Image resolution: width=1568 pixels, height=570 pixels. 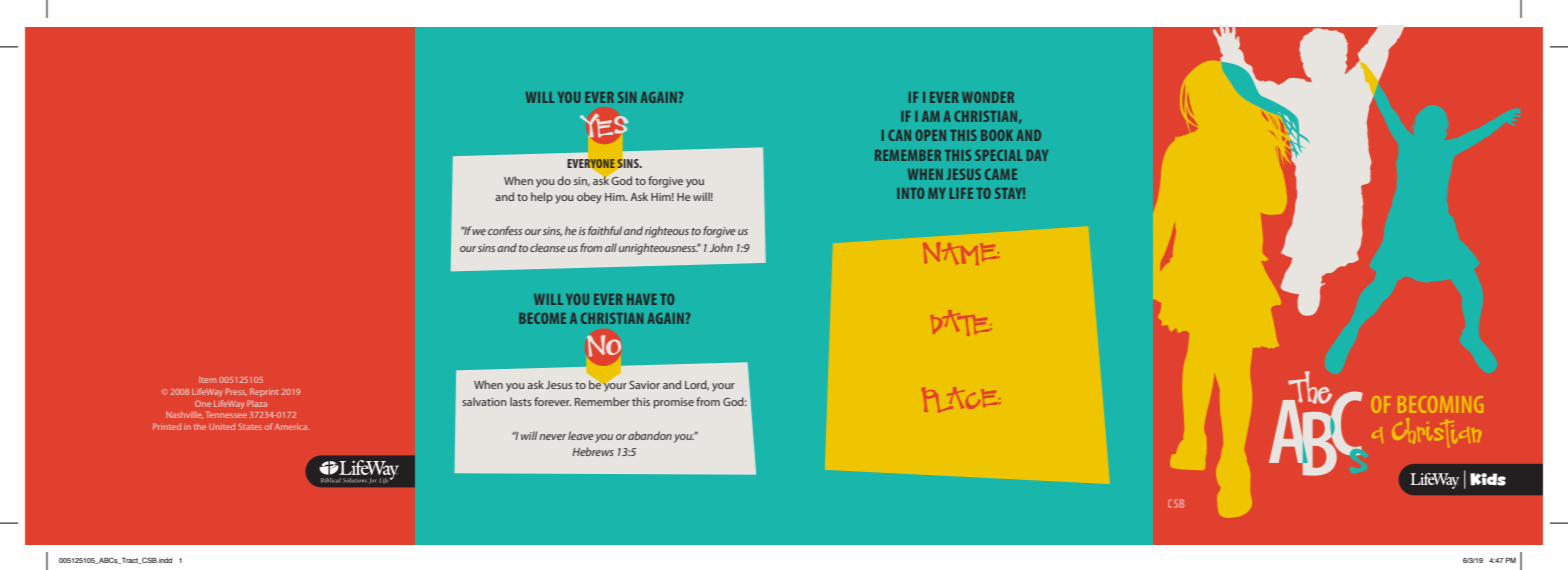 What do you see at coordinates (997, 135) in the screenshot?
I see `BOOK` at bounding box center [997, 135].
